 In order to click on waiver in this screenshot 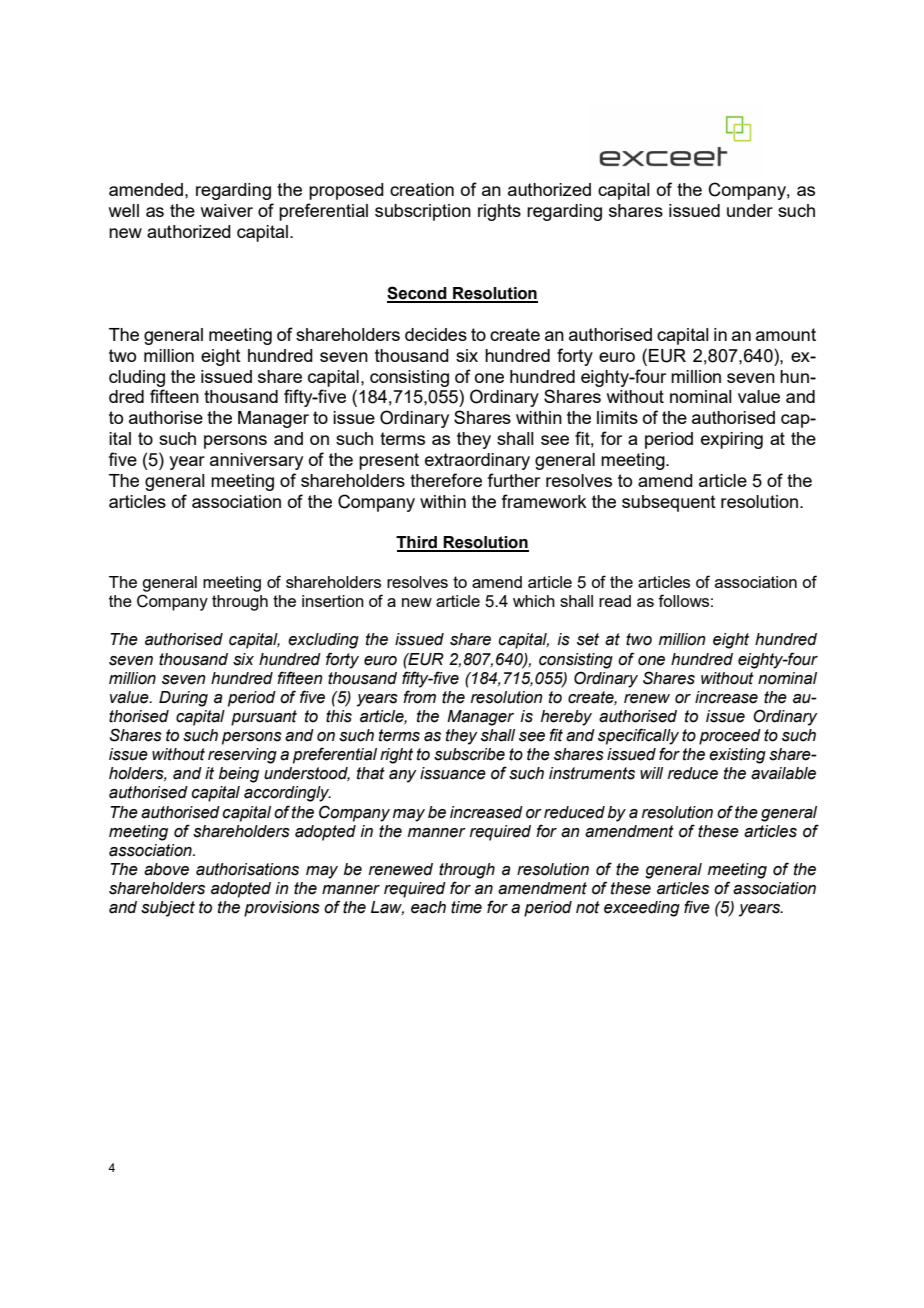, I will do `click(227, 210)`.
